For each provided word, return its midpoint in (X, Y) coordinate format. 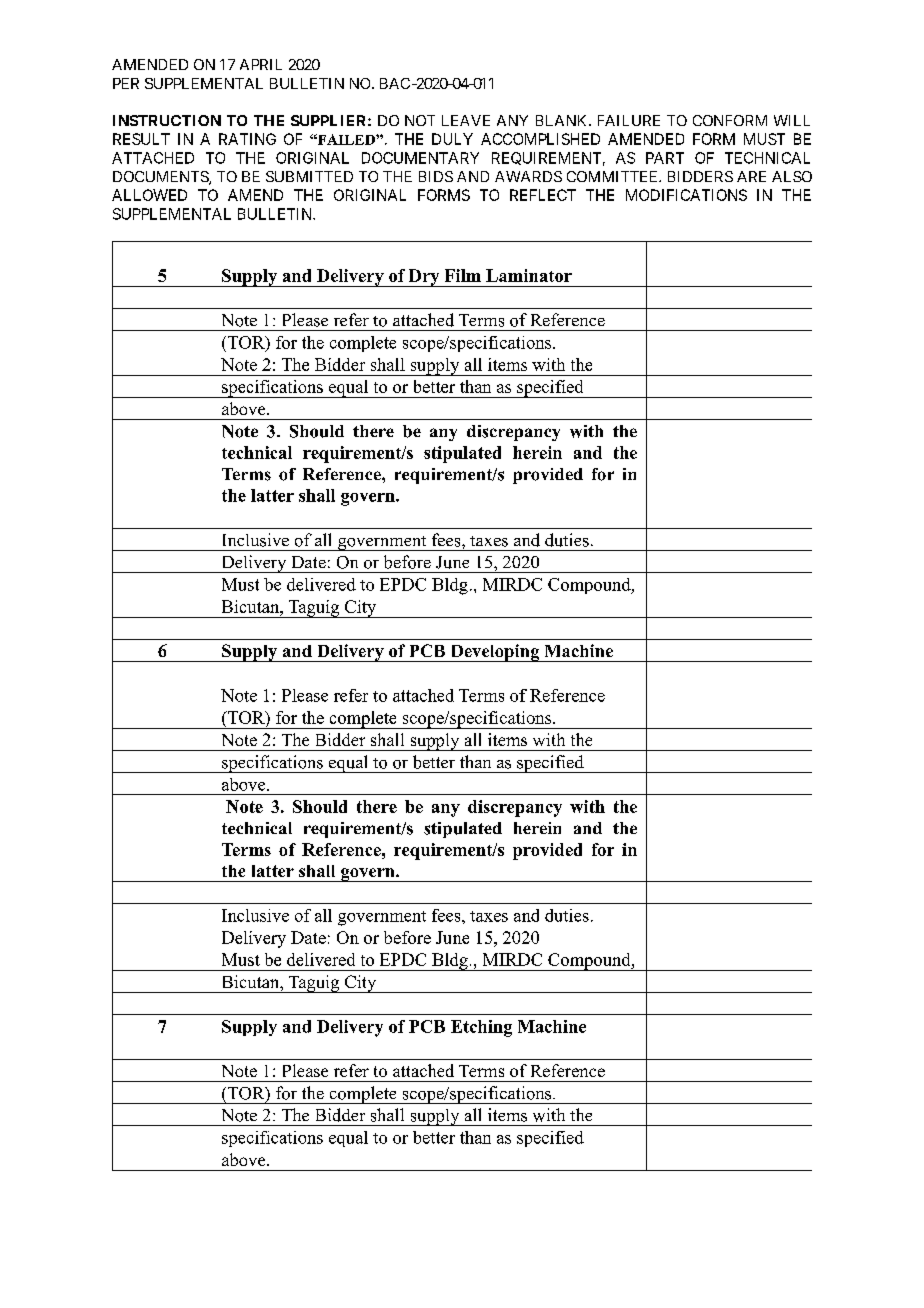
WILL (792, 120)
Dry (424, 278)
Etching (481, 1028)
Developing (495, 653)
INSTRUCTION (167, 120)
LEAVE (466, 120)
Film (463, 275)
